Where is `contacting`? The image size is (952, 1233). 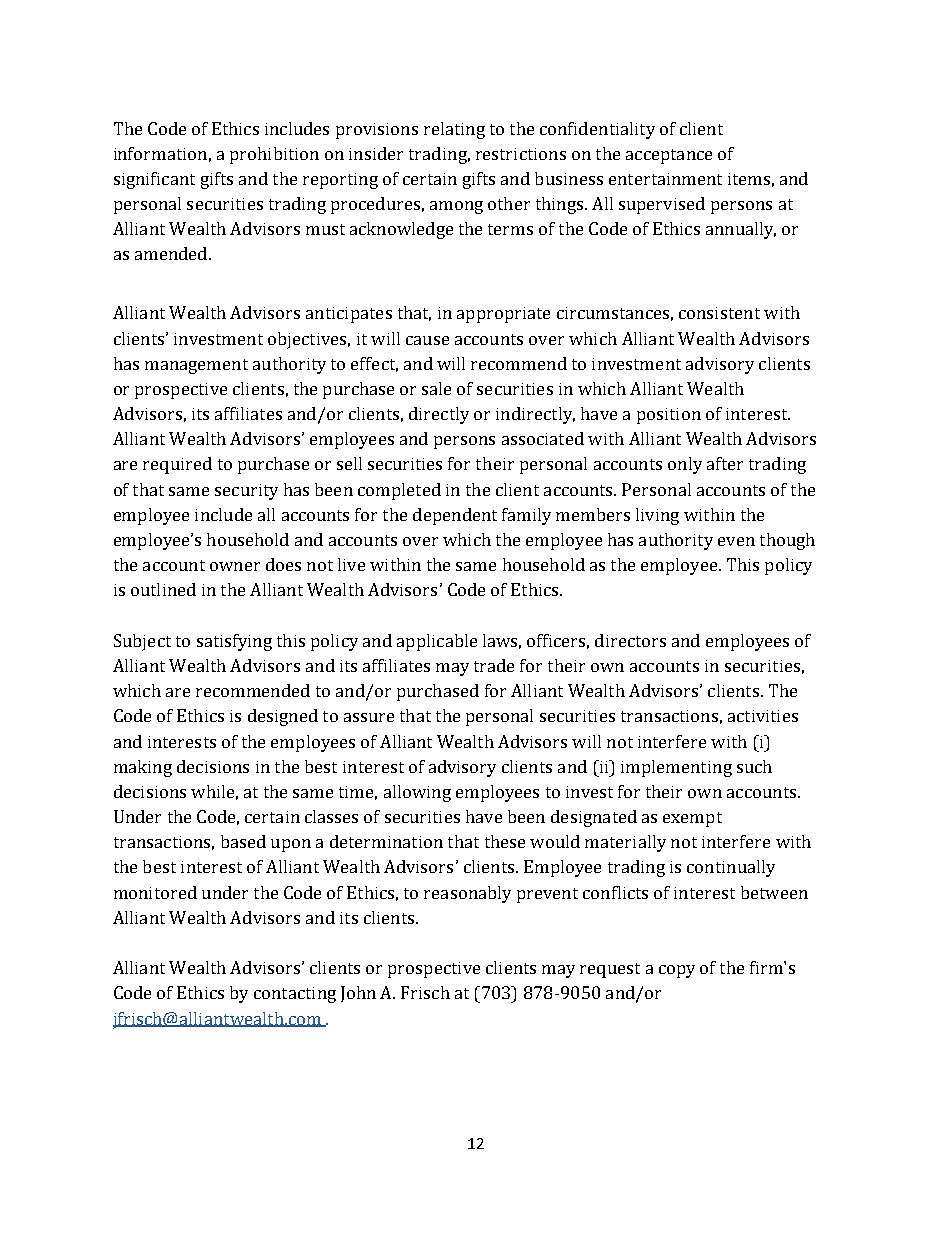
contacting is located at coordinates (295, 995).
